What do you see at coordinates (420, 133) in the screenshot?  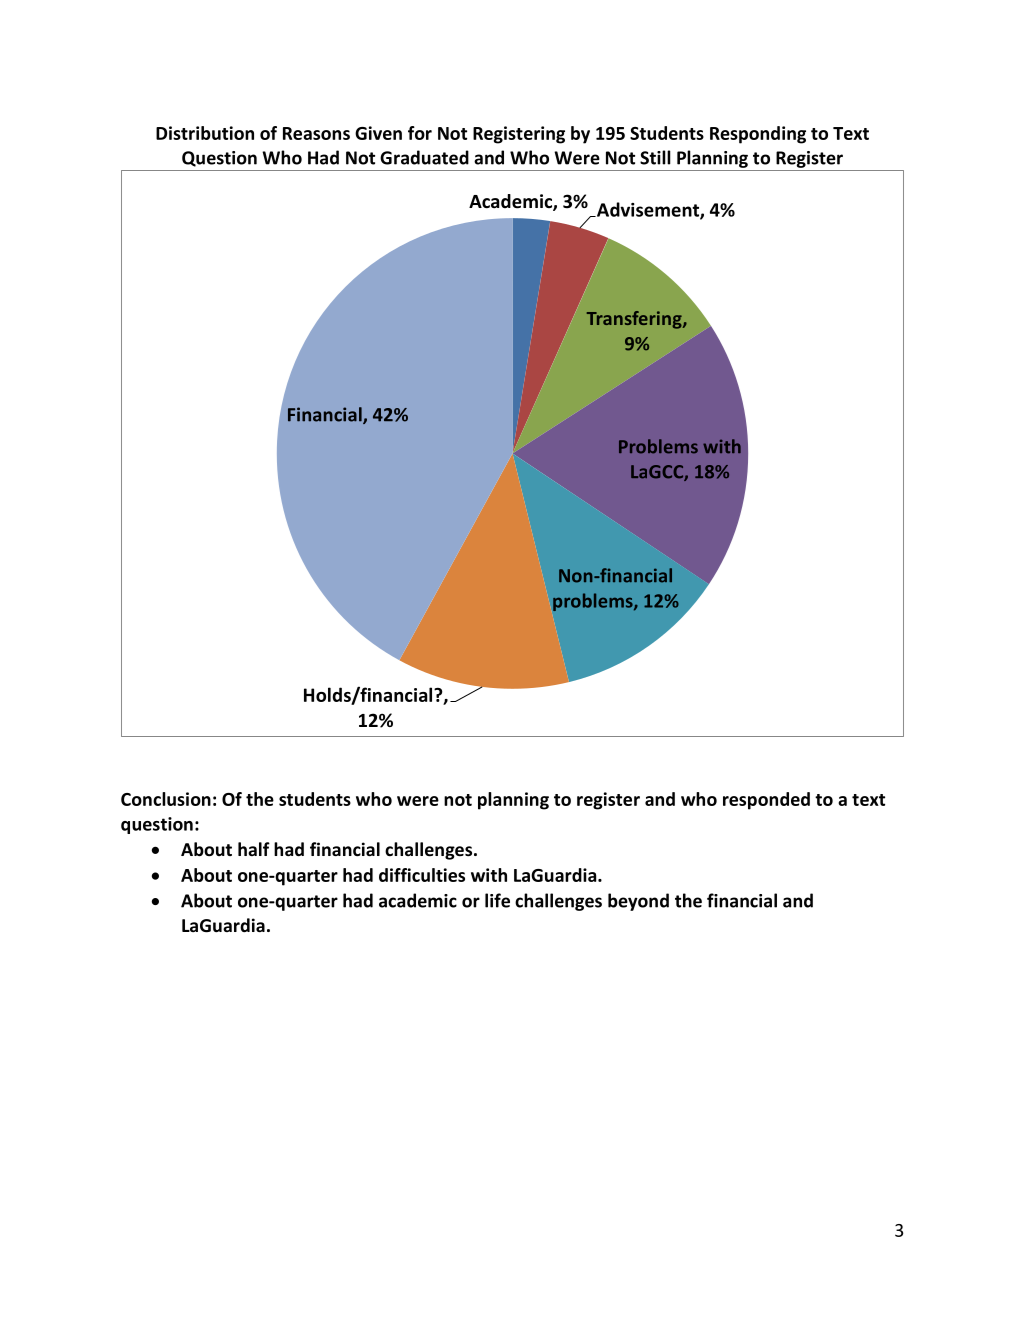 I see `for` at bounding box center [420, 133].
